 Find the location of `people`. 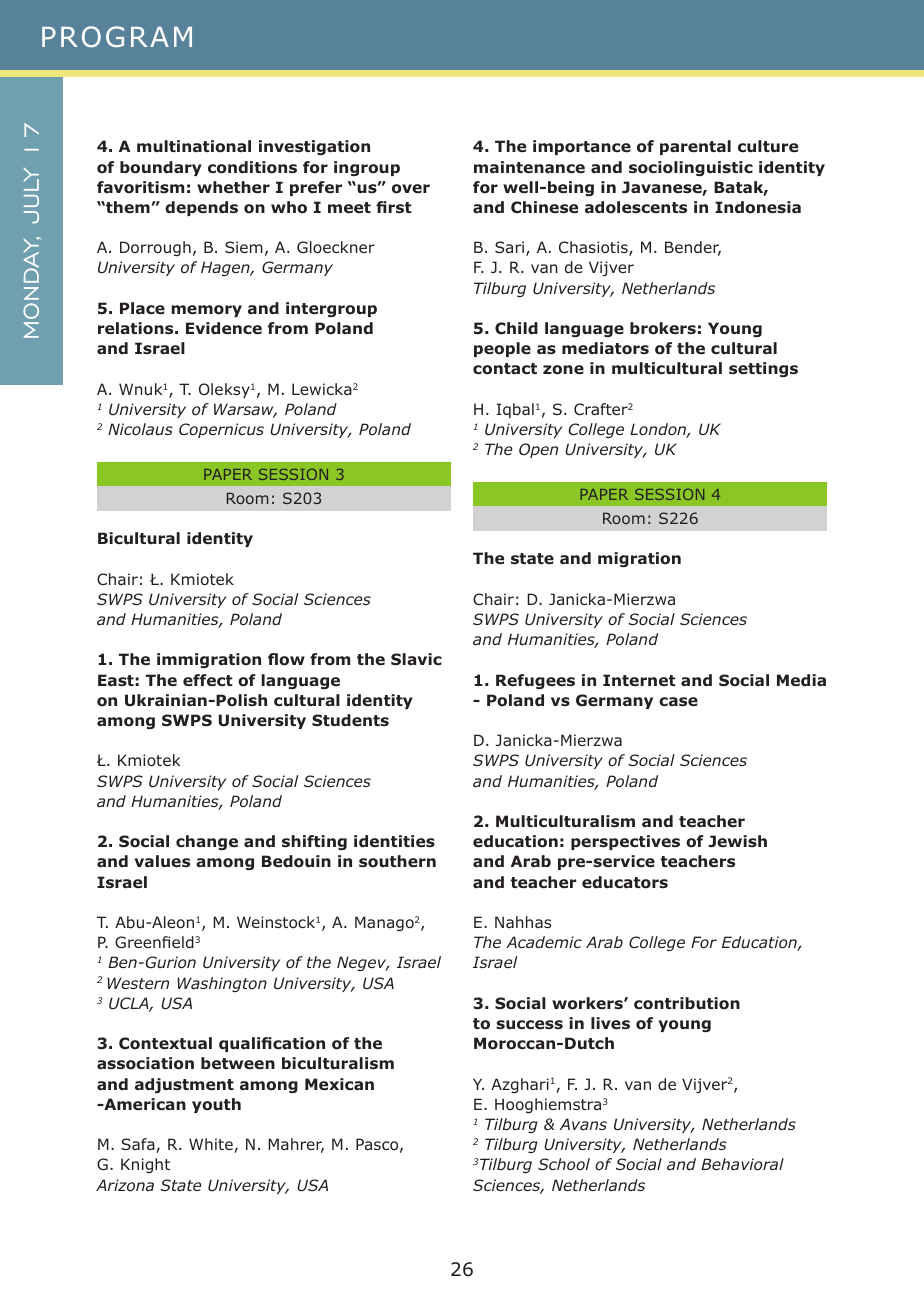

people is located at coordinates (502, 349).
